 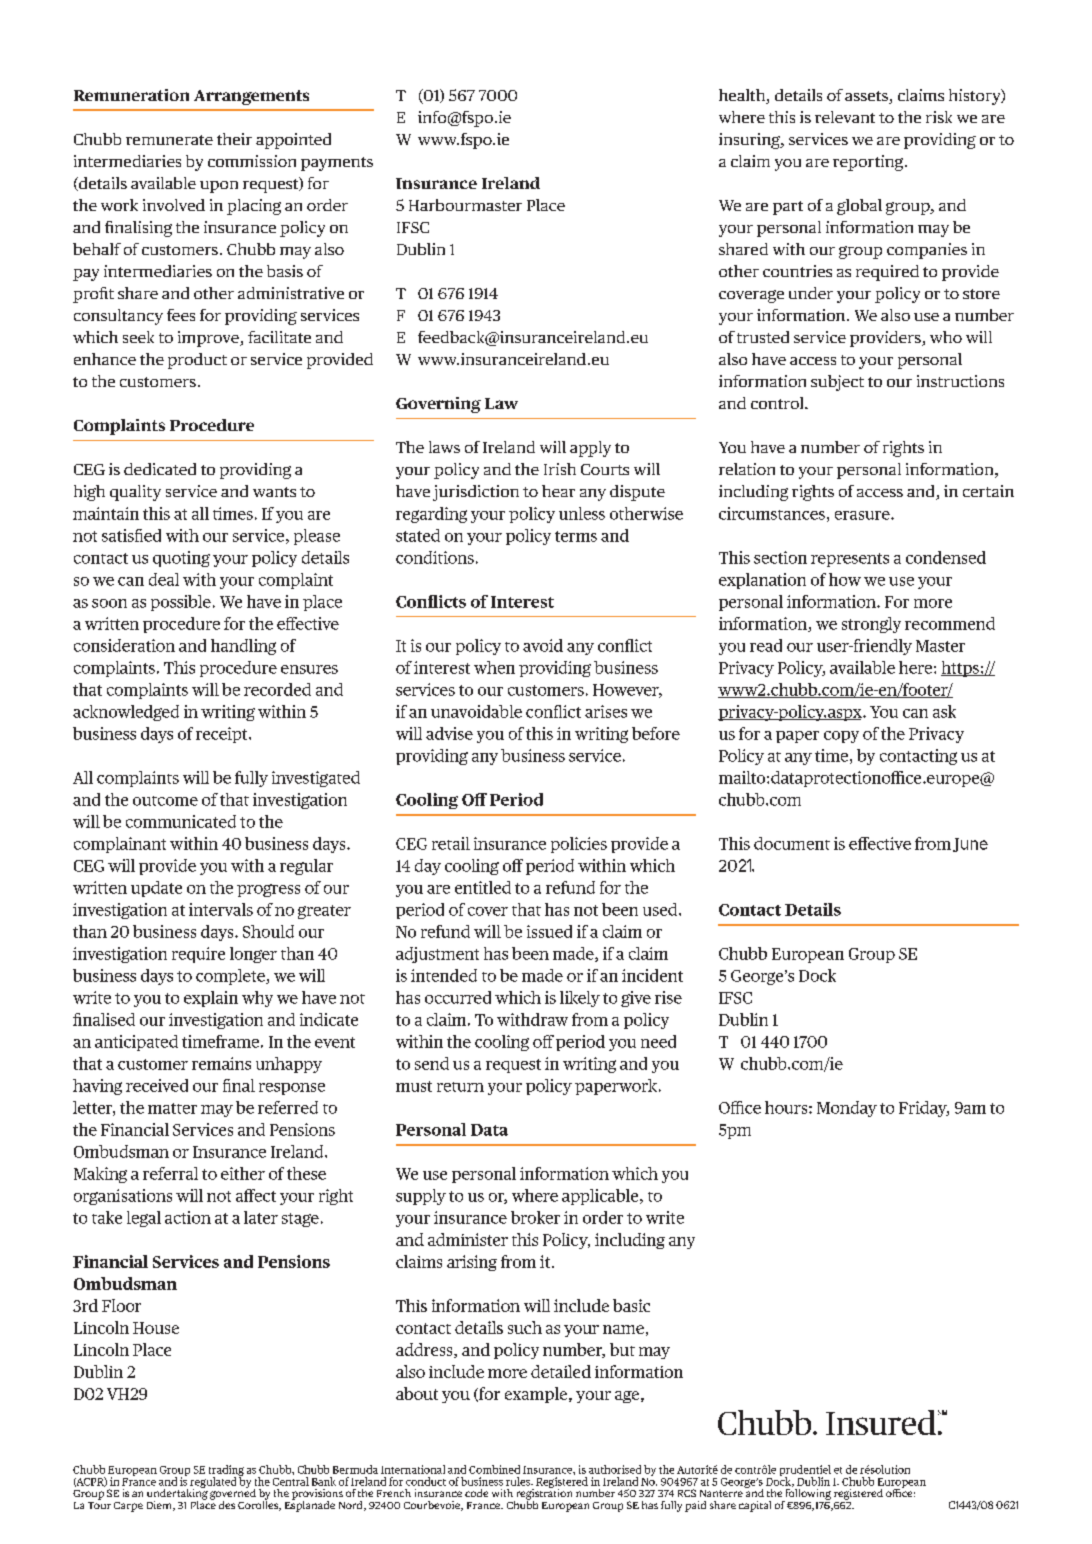 What do you see at coordinates (169, 140) in the page?
I see `remunerate` at bounding box center [169, 140].
